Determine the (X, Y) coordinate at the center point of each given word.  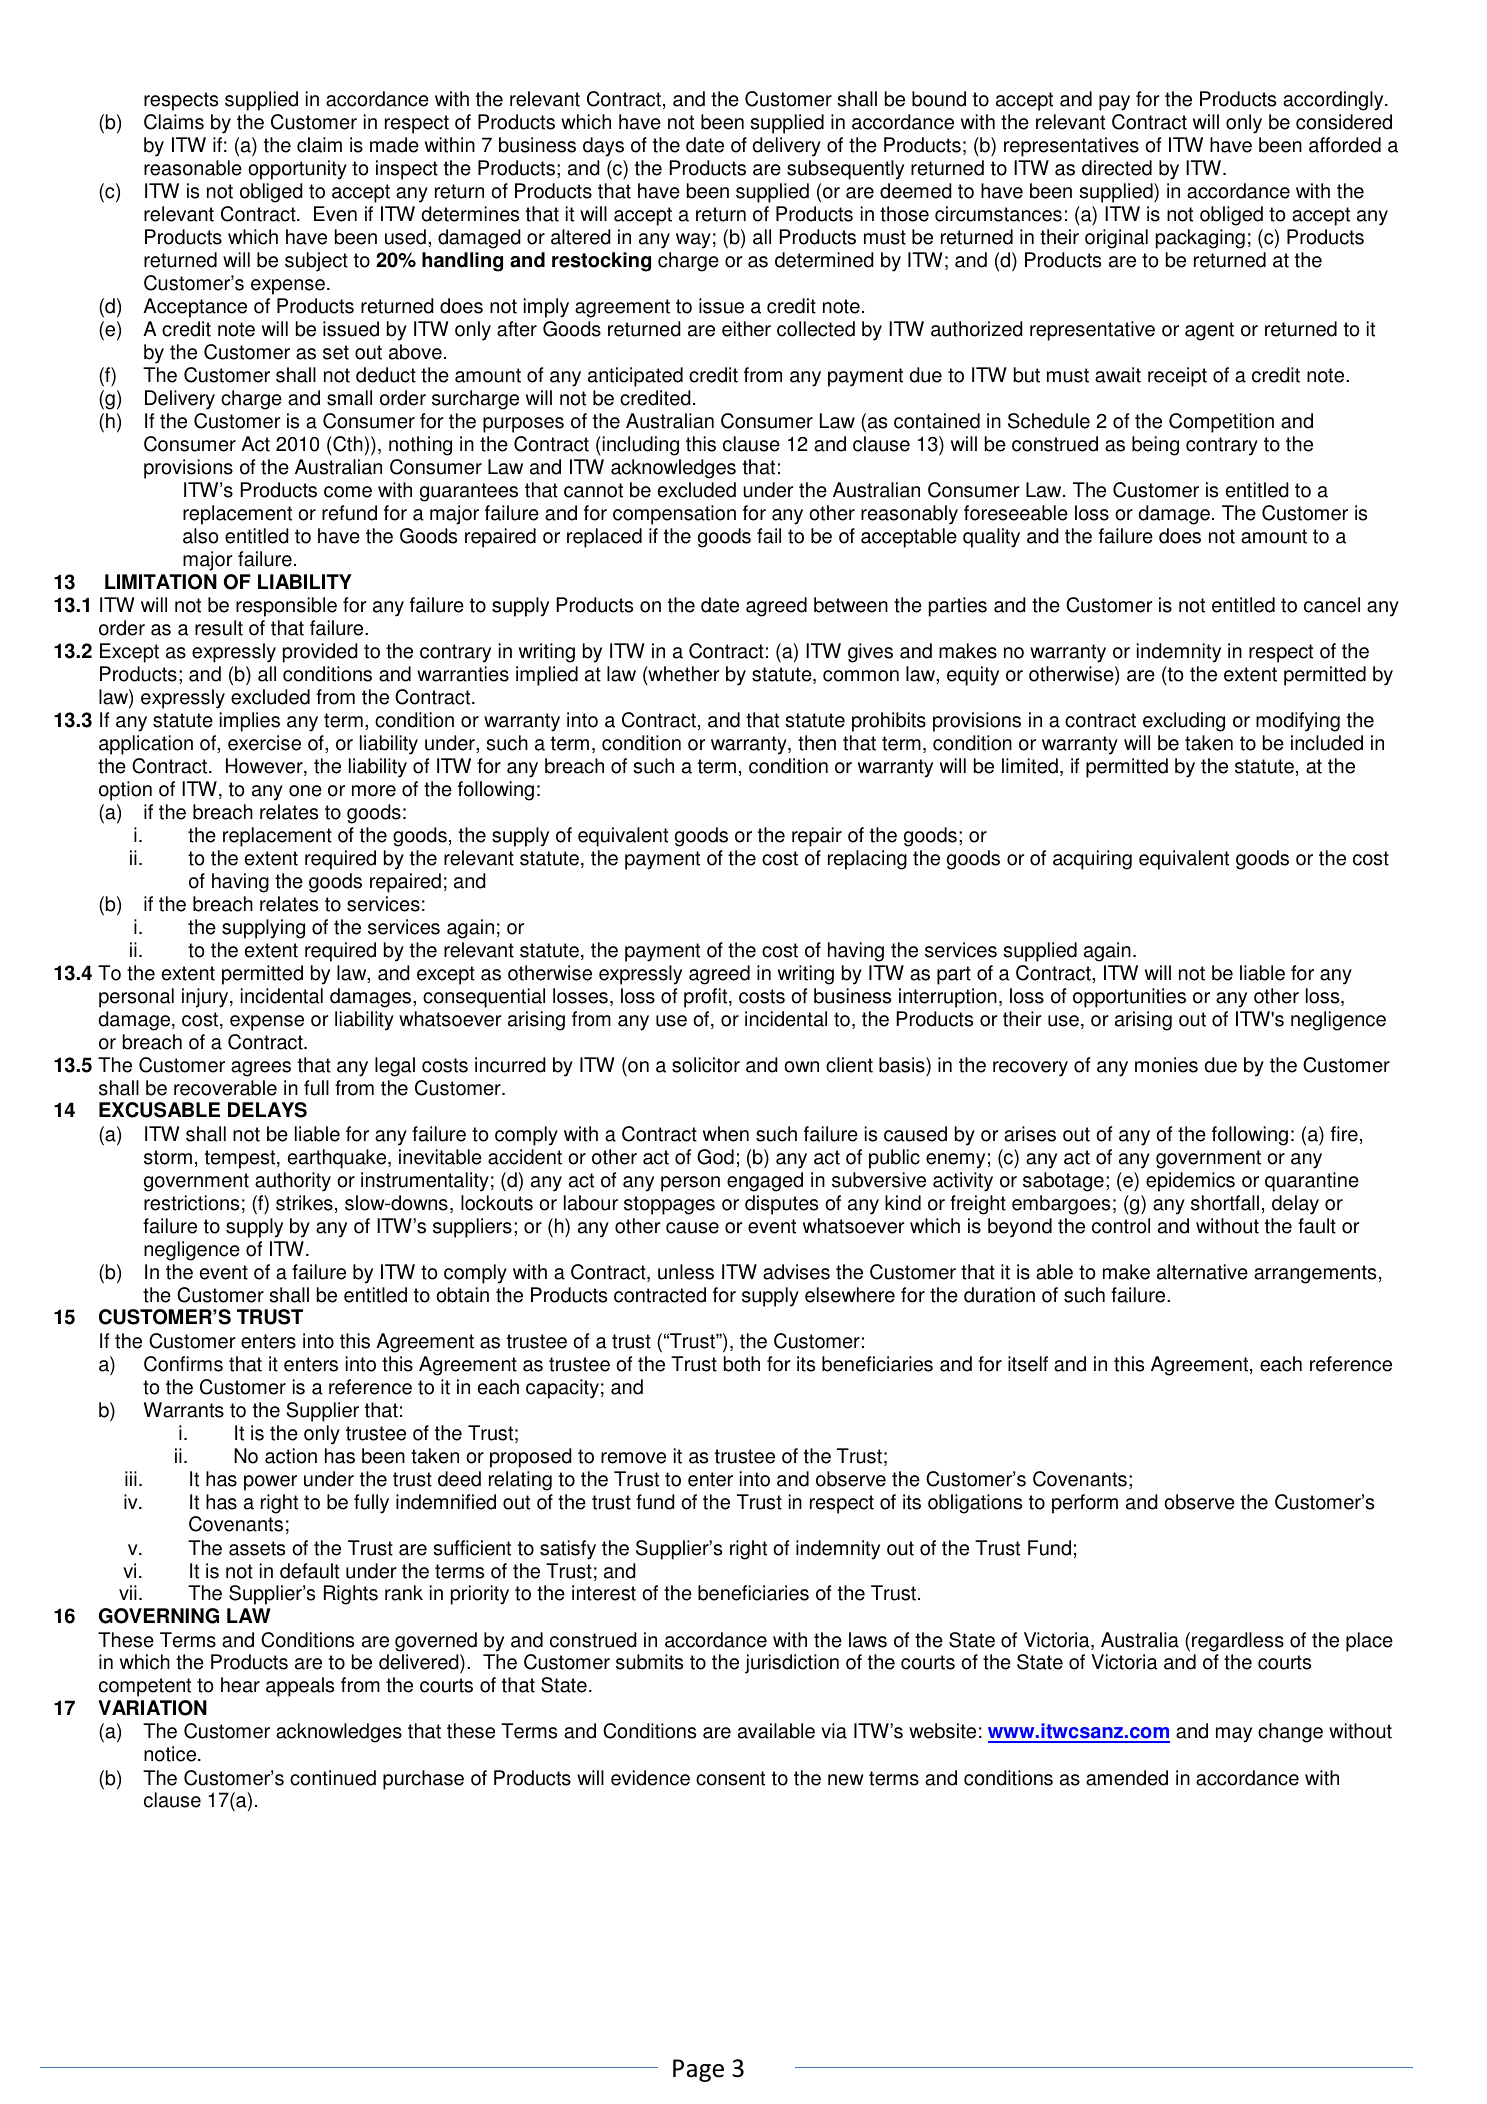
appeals (300, 1687)
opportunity (297, 170)
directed (1117, 168)
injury (206, 998)
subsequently (845, 170)
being (1155, 446)
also (201, 536)
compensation (674, 515)
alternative (1202, 1272)
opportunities (1129, 998)
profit (707, 998)
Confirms (183, 1364)
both (742, 1364)
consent (730, 1778)
